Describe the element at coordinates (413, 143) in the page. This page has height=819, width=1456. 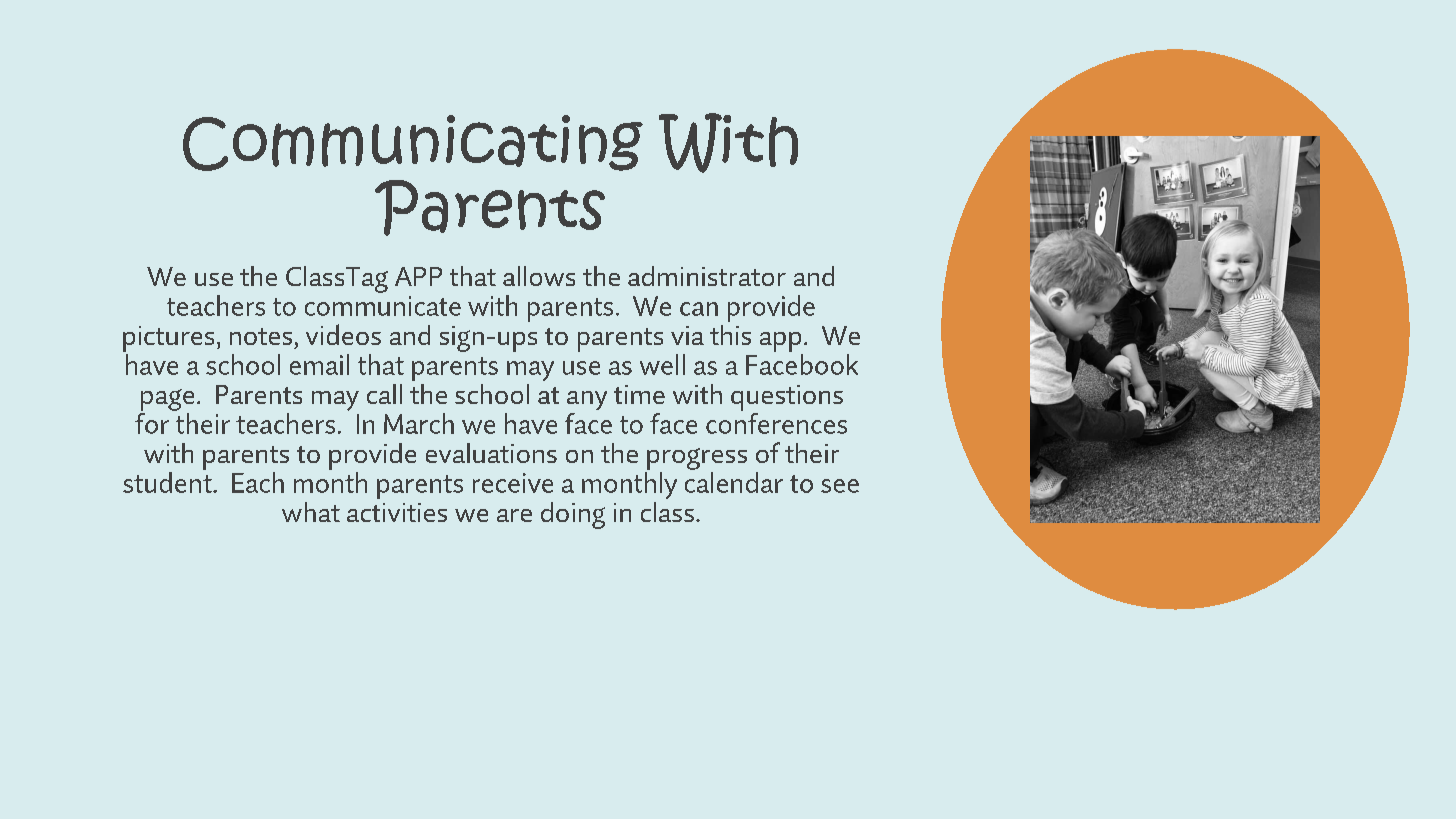
I see `Communicating` at that location.
